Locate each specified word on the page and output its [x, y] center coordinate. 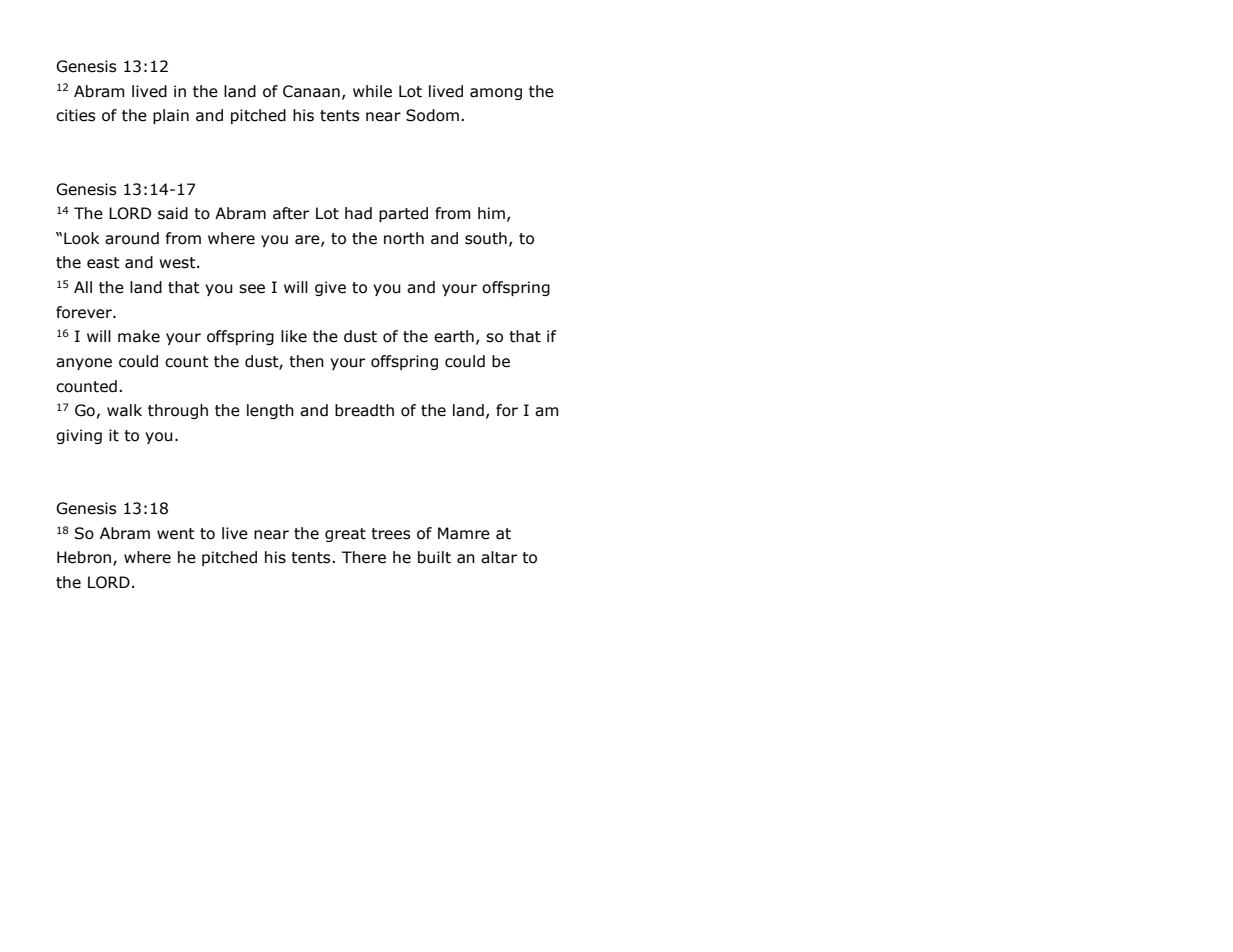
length [270, 411]
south [486, 238]
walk [124, 410]
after [291, 213]
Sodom [432, 115]
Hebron [84, 557]
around [132, 238]
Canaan [311, 91]
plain [171, 116]
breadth [364, 410]
